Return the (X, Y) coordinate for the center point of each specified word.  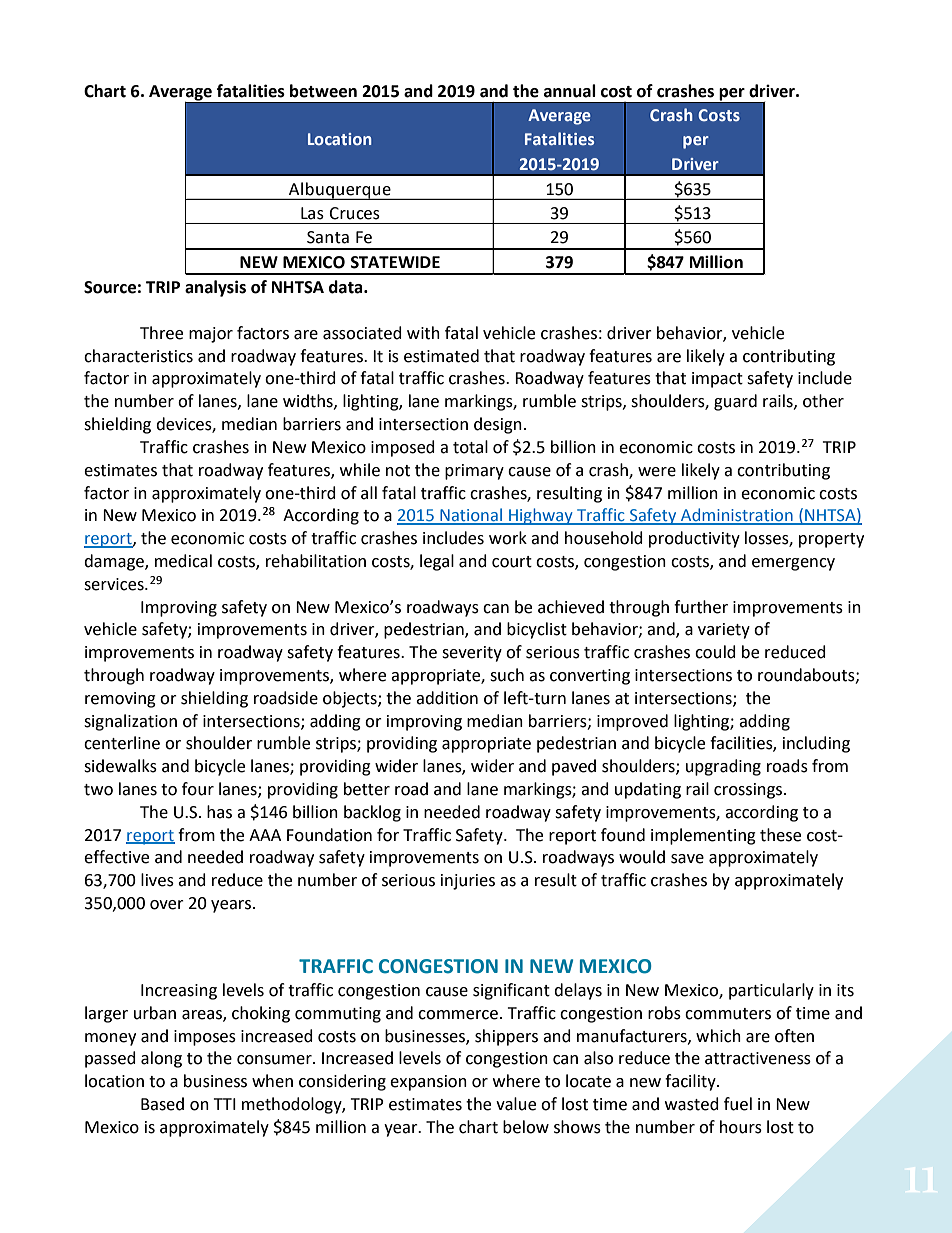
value (516, 1104)
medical (183, 561)
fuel (738, 1104)
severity (472, 654)
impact (717, 380)
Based (162, 1104)
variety (724, 631)
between (323, 91)
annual (570, 91)
